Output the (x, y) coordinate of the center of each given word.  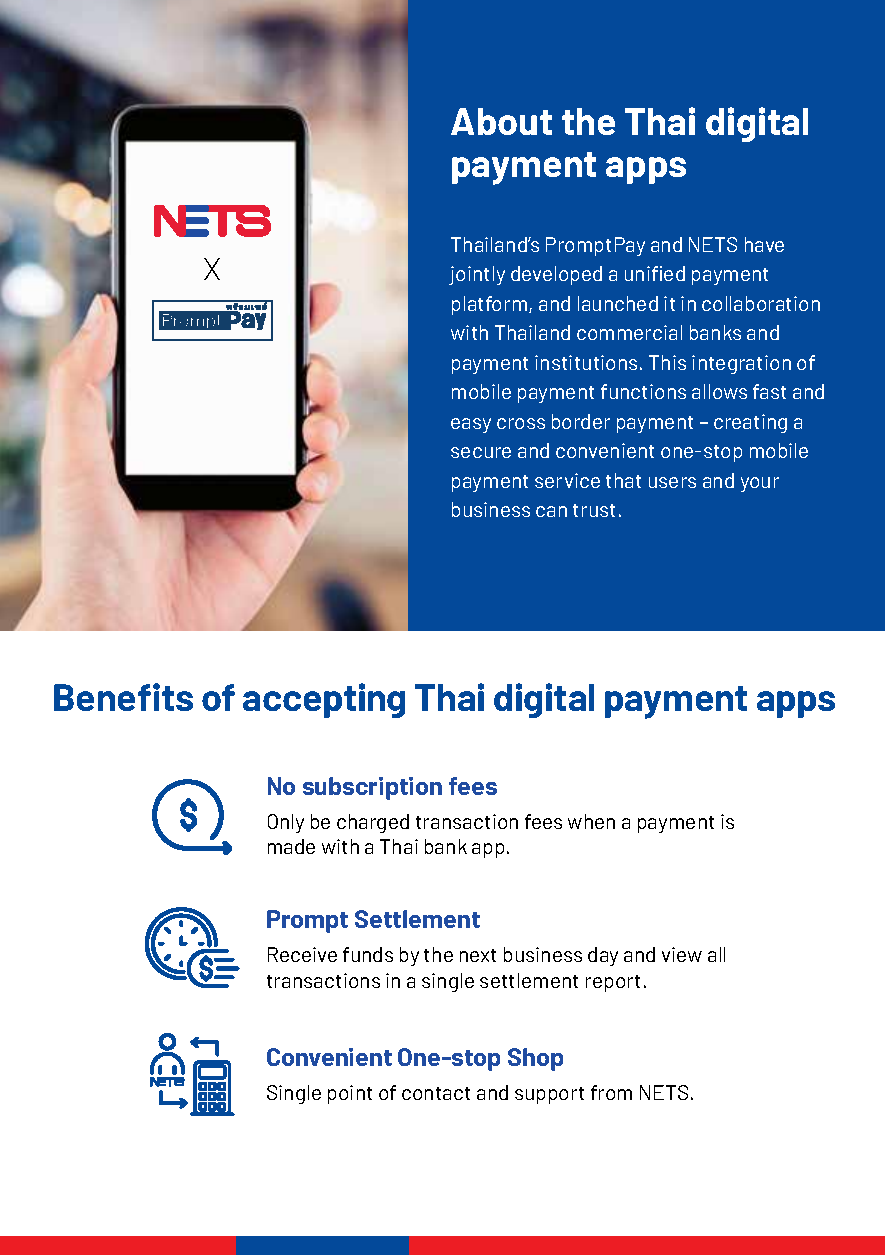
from (611, 1092)
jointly (477, 275)
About (501, 121)
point (350, 1094)
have (764, 244)
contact (436, 1093)
